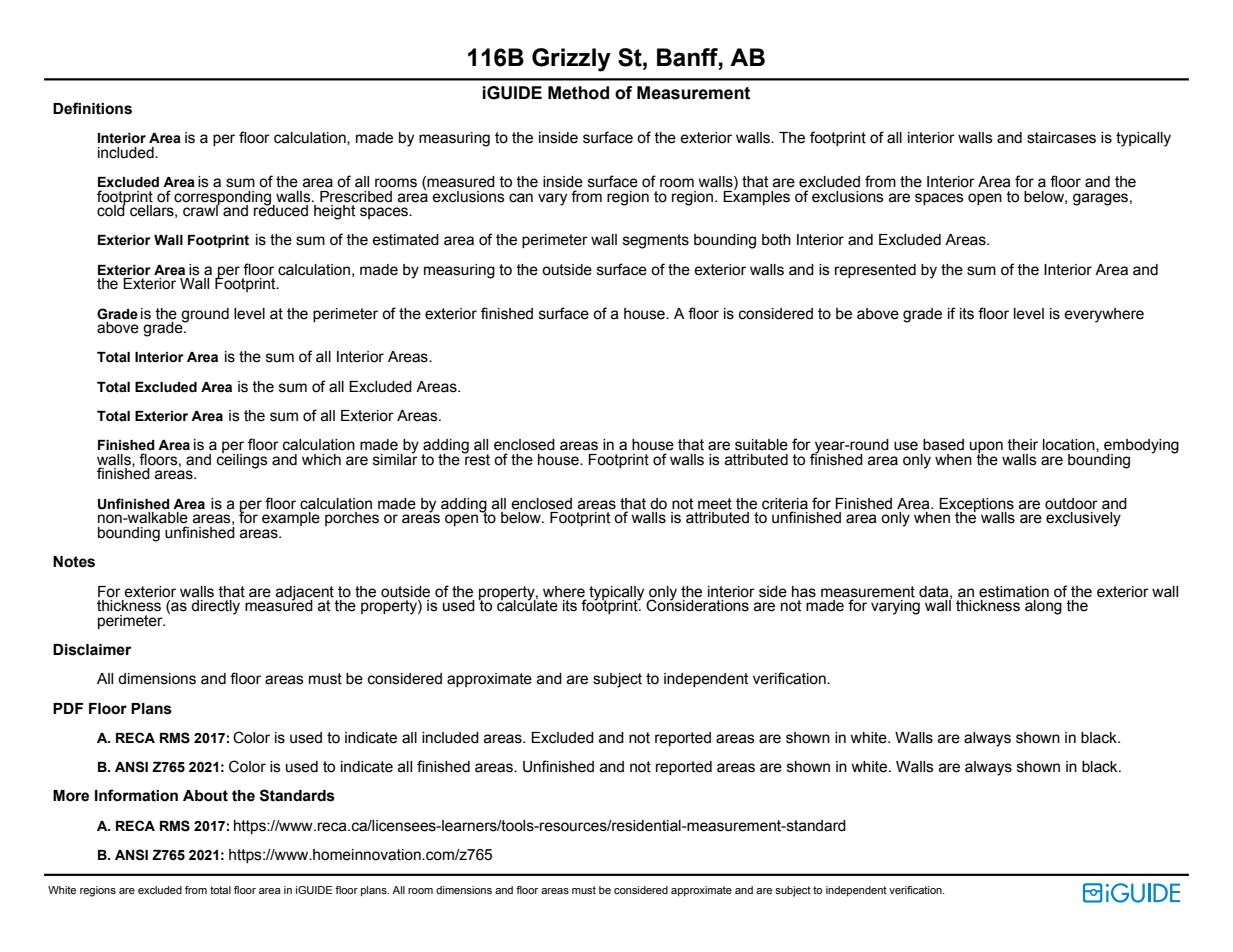 This image has height=952, width=1233. What do you see at coordinates (875, 271) in the image?
I see `represented` at bounding box center [875, 271].
